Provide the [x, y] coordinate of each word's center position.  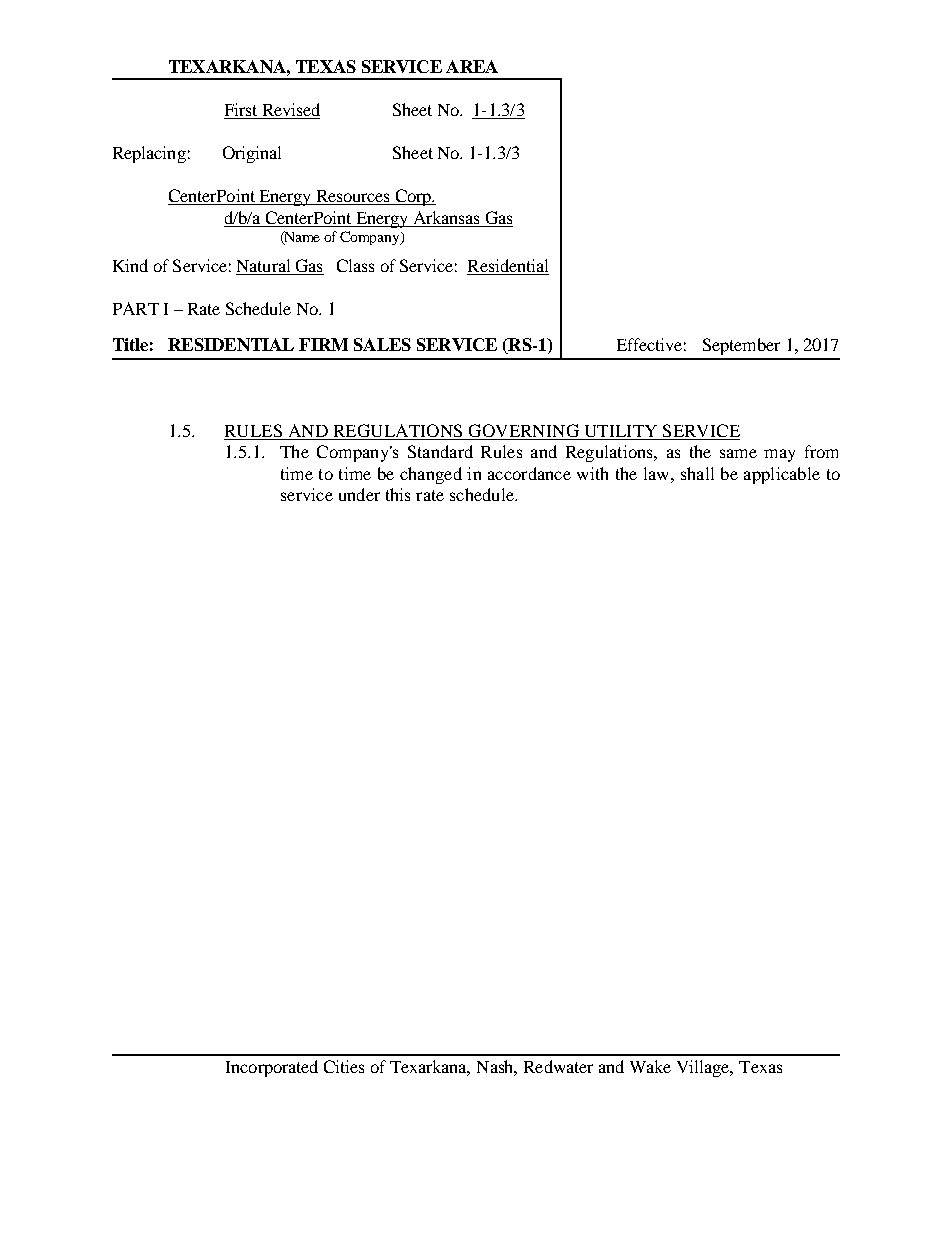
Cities [344, 1066]
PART [136, 308]
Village [704, 1068]
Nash [497, 1068]
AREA [472, 66]
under [359, 494]
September [741, 346]
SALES [382, 344]
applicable [782, 475]
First [242, 111]
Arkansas [446, 217]
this [398, 494]
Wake [650, 1066]
